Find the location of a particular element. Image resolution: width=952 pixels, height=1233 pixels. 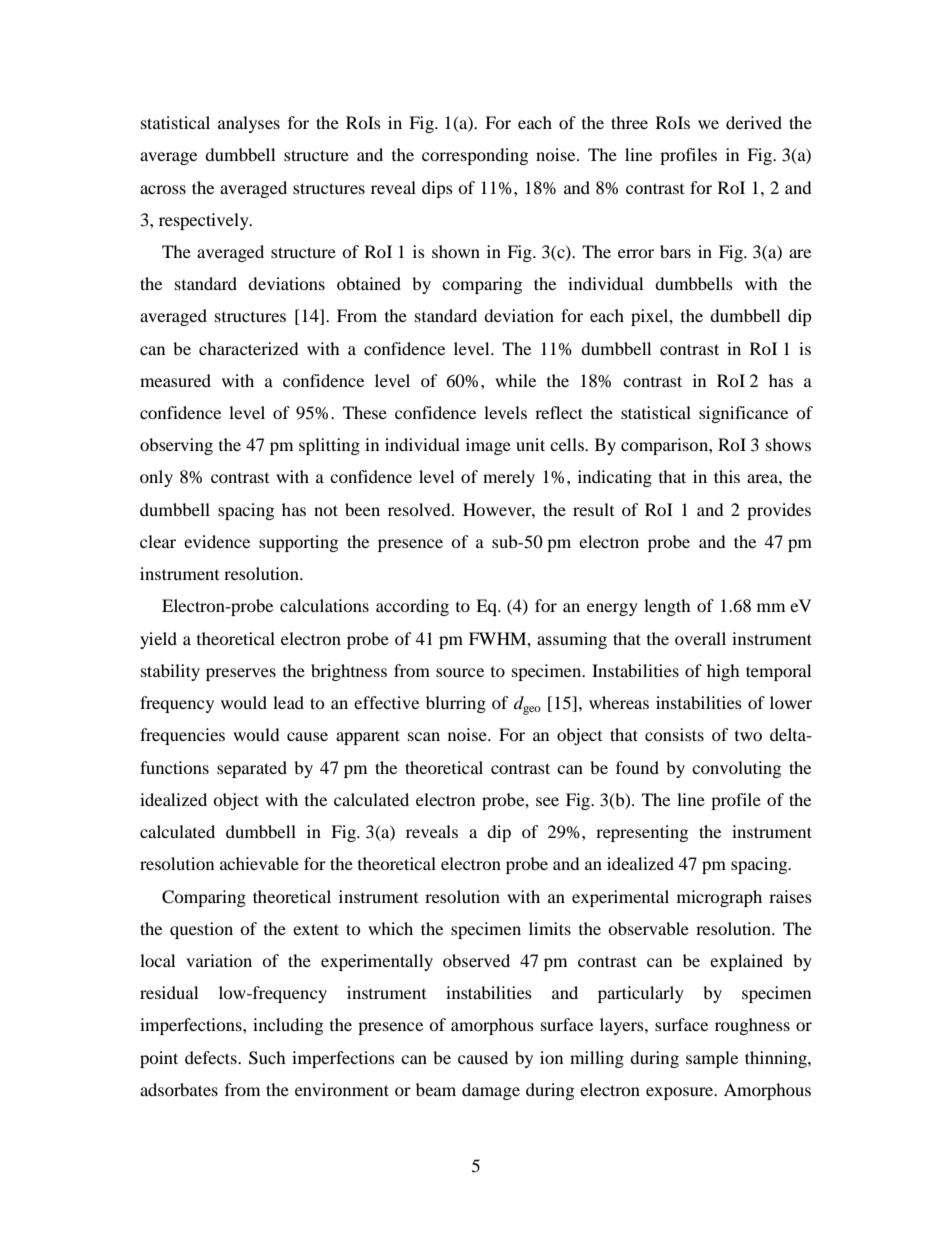

scan is located at coordinates (424, 736).
